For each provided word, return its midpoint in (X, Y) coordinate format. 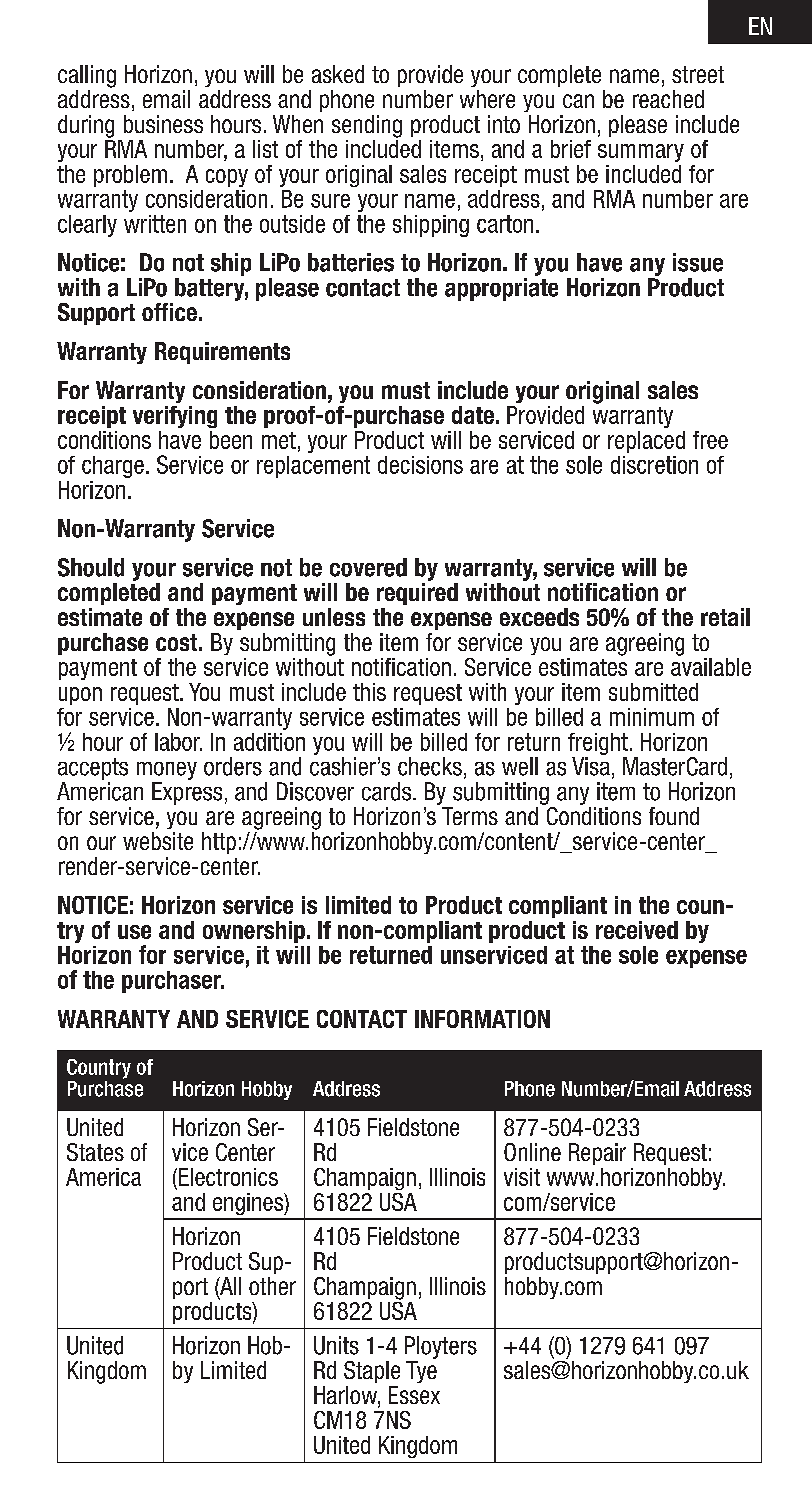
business (163, 124)
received (637, 930)
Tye (421, 1372)
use (134, 932)
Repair (597, 1154)
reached (668, 99)
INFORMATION (482, 1019)
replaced (646, 442)
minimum (652, 717)
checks (430, 766)
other (272, 1286)
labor (178, 742)
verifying (175, 417)
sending (367, 126)
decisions (420, 465)
